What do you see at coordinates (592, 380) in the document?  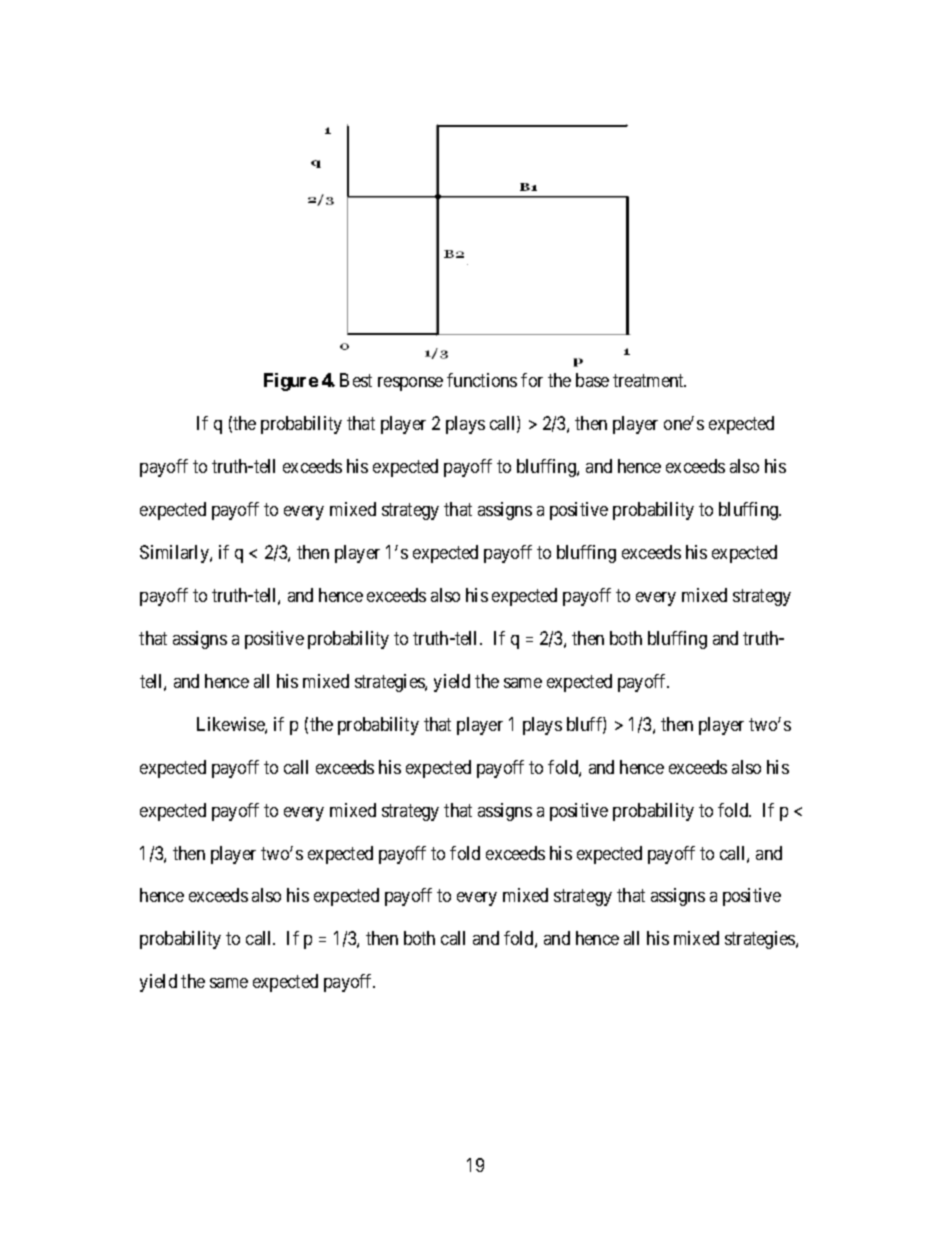 I see `base` at bounding box center [592, 380].
